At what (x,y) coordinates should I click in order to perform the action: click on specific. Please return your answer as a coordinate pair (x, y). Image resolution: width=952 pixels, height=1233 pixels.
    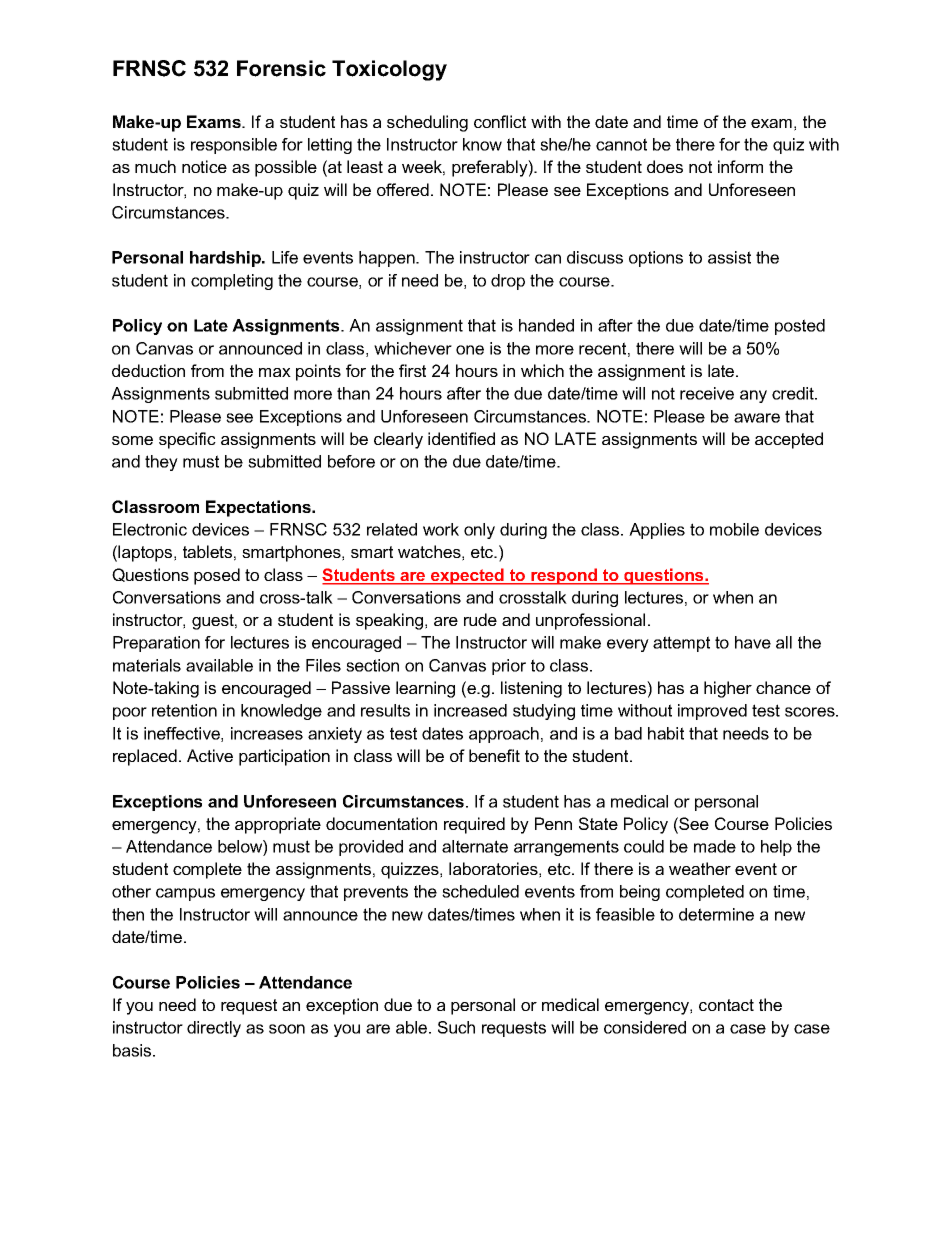
    Looking at the image, I should click on (187, 440).
